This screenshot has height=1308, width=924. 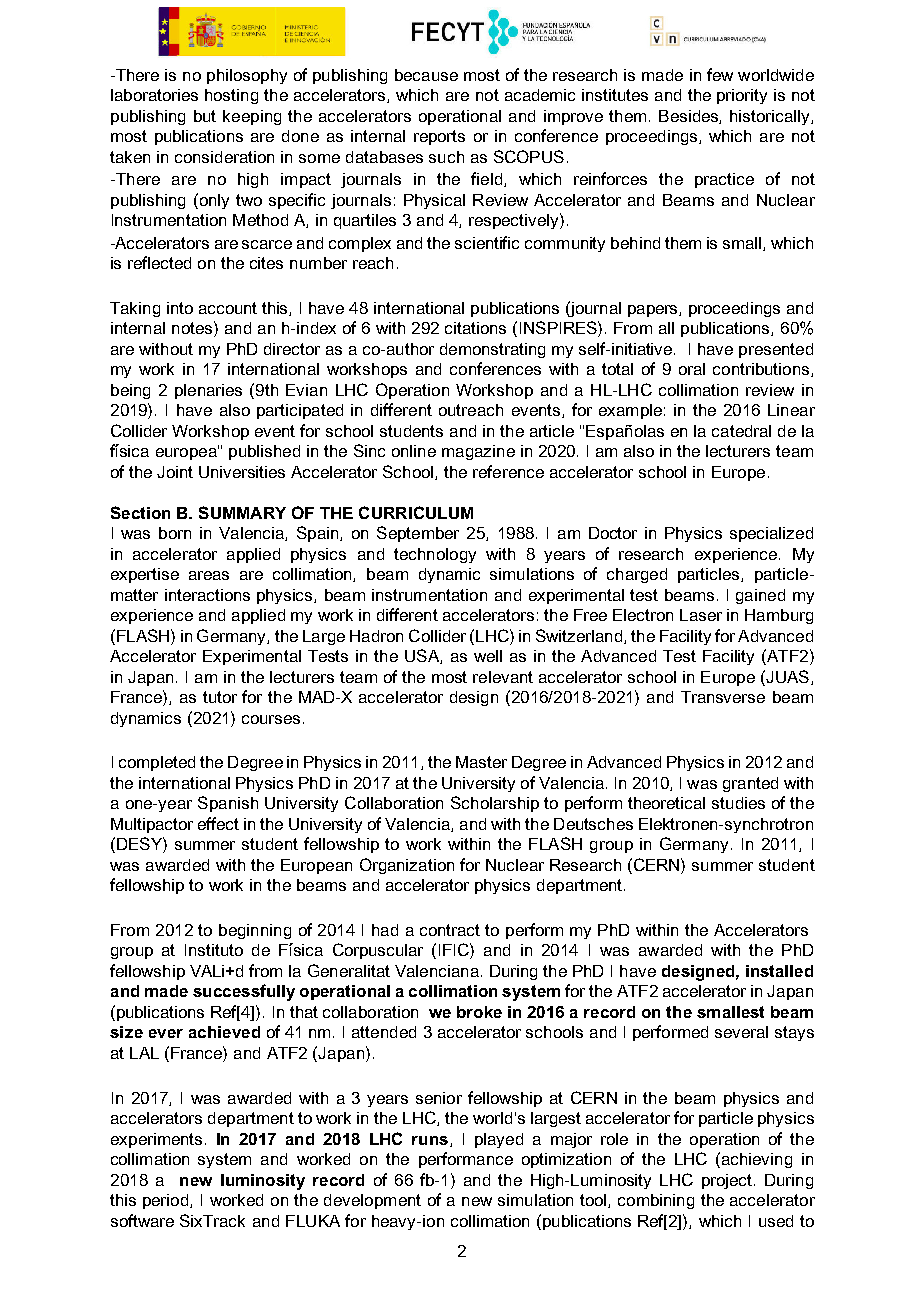 I want to click on being, so click(x=130, y=391).
